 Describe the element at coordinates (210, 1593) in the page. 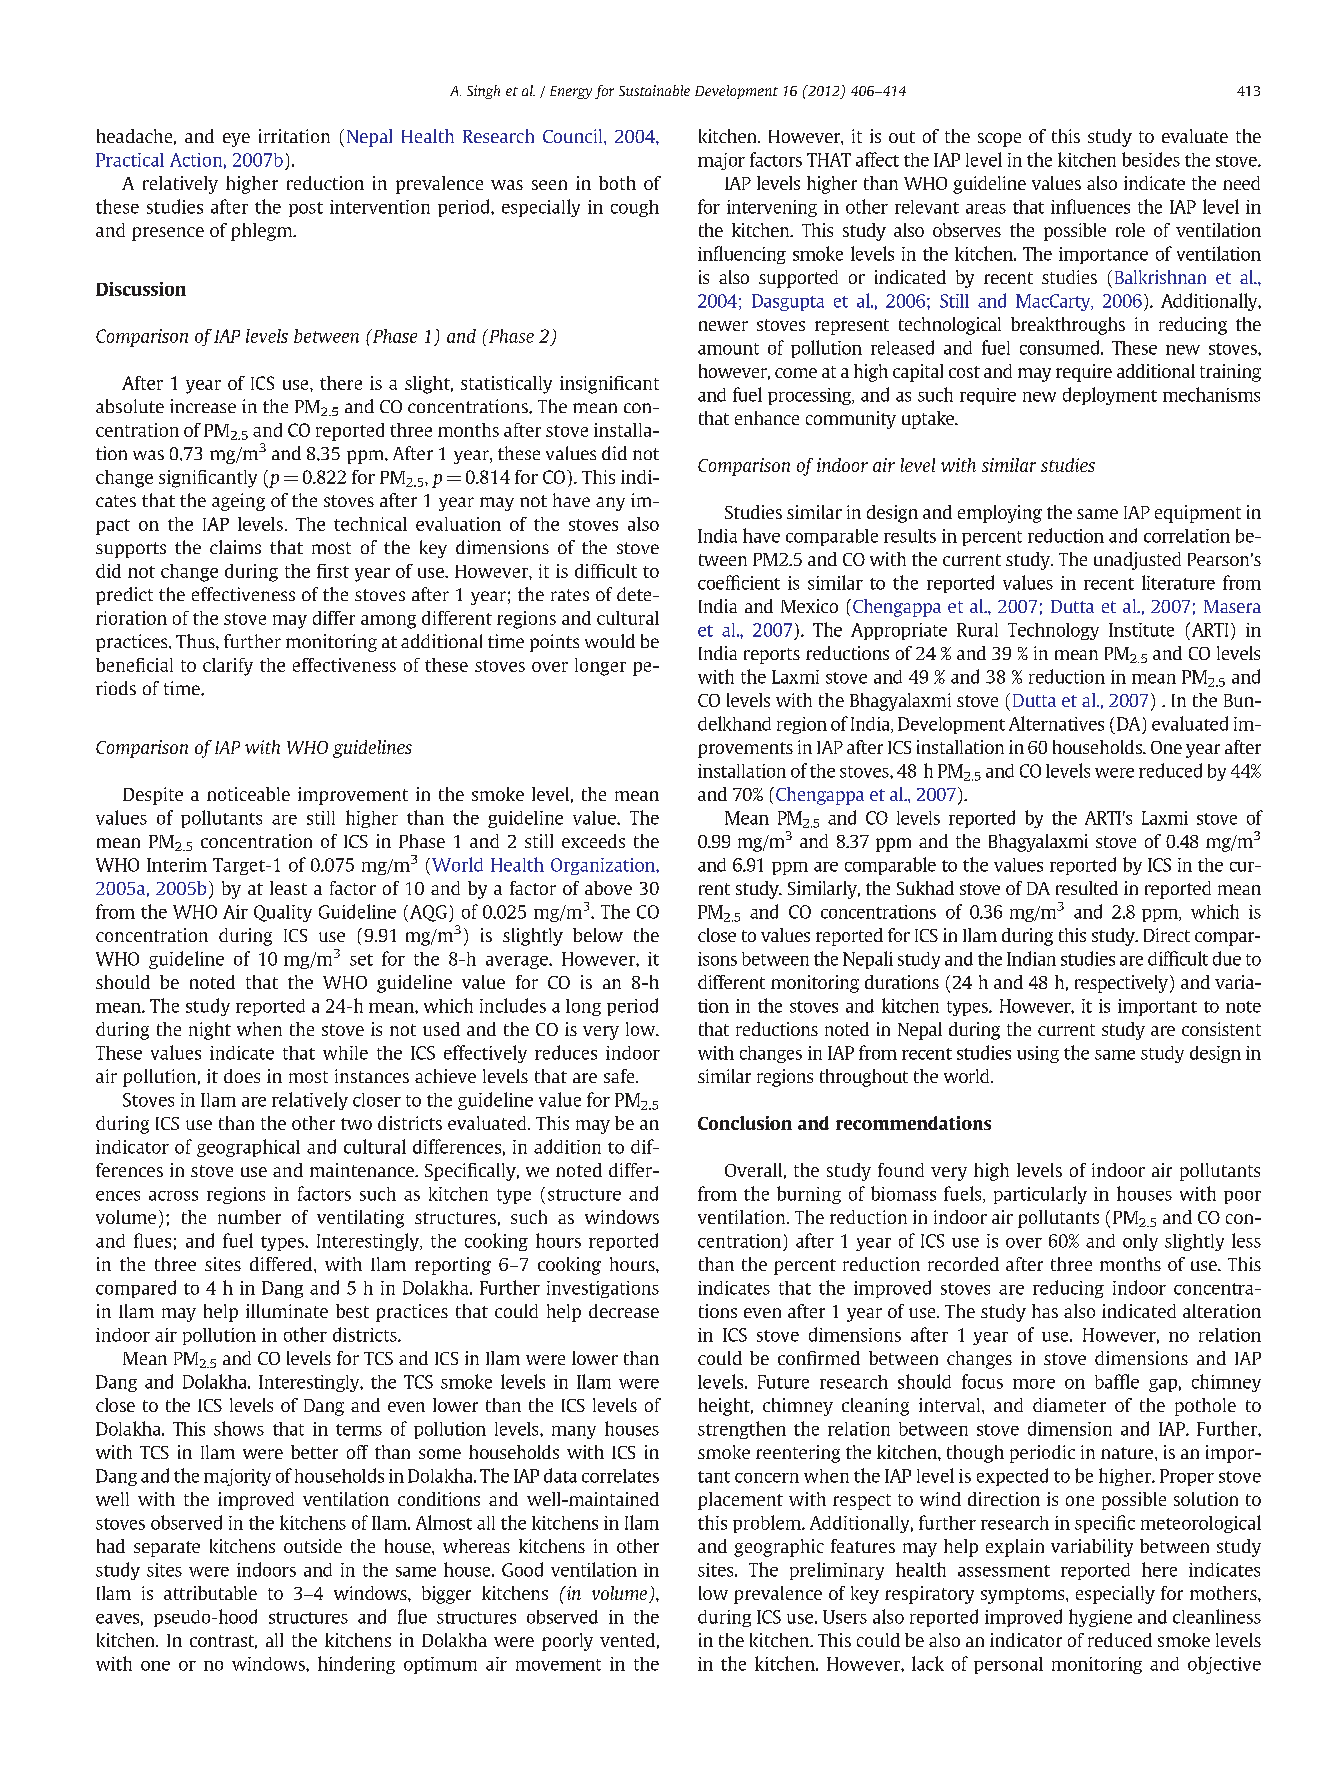

I see `attributable` at that location.
